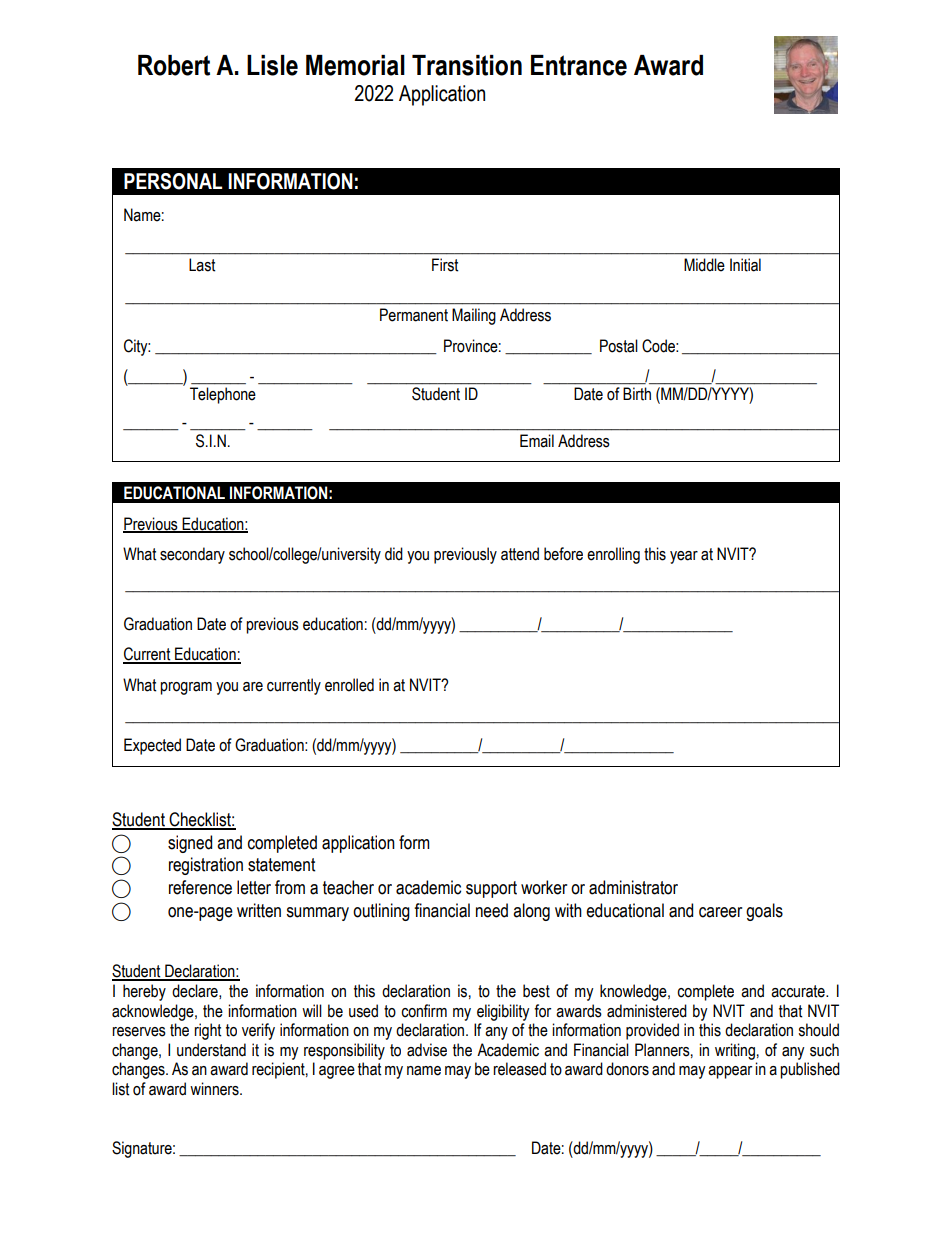  Describe the element at coordinates (735, 1051) in the image. I see `writing` at that location.
